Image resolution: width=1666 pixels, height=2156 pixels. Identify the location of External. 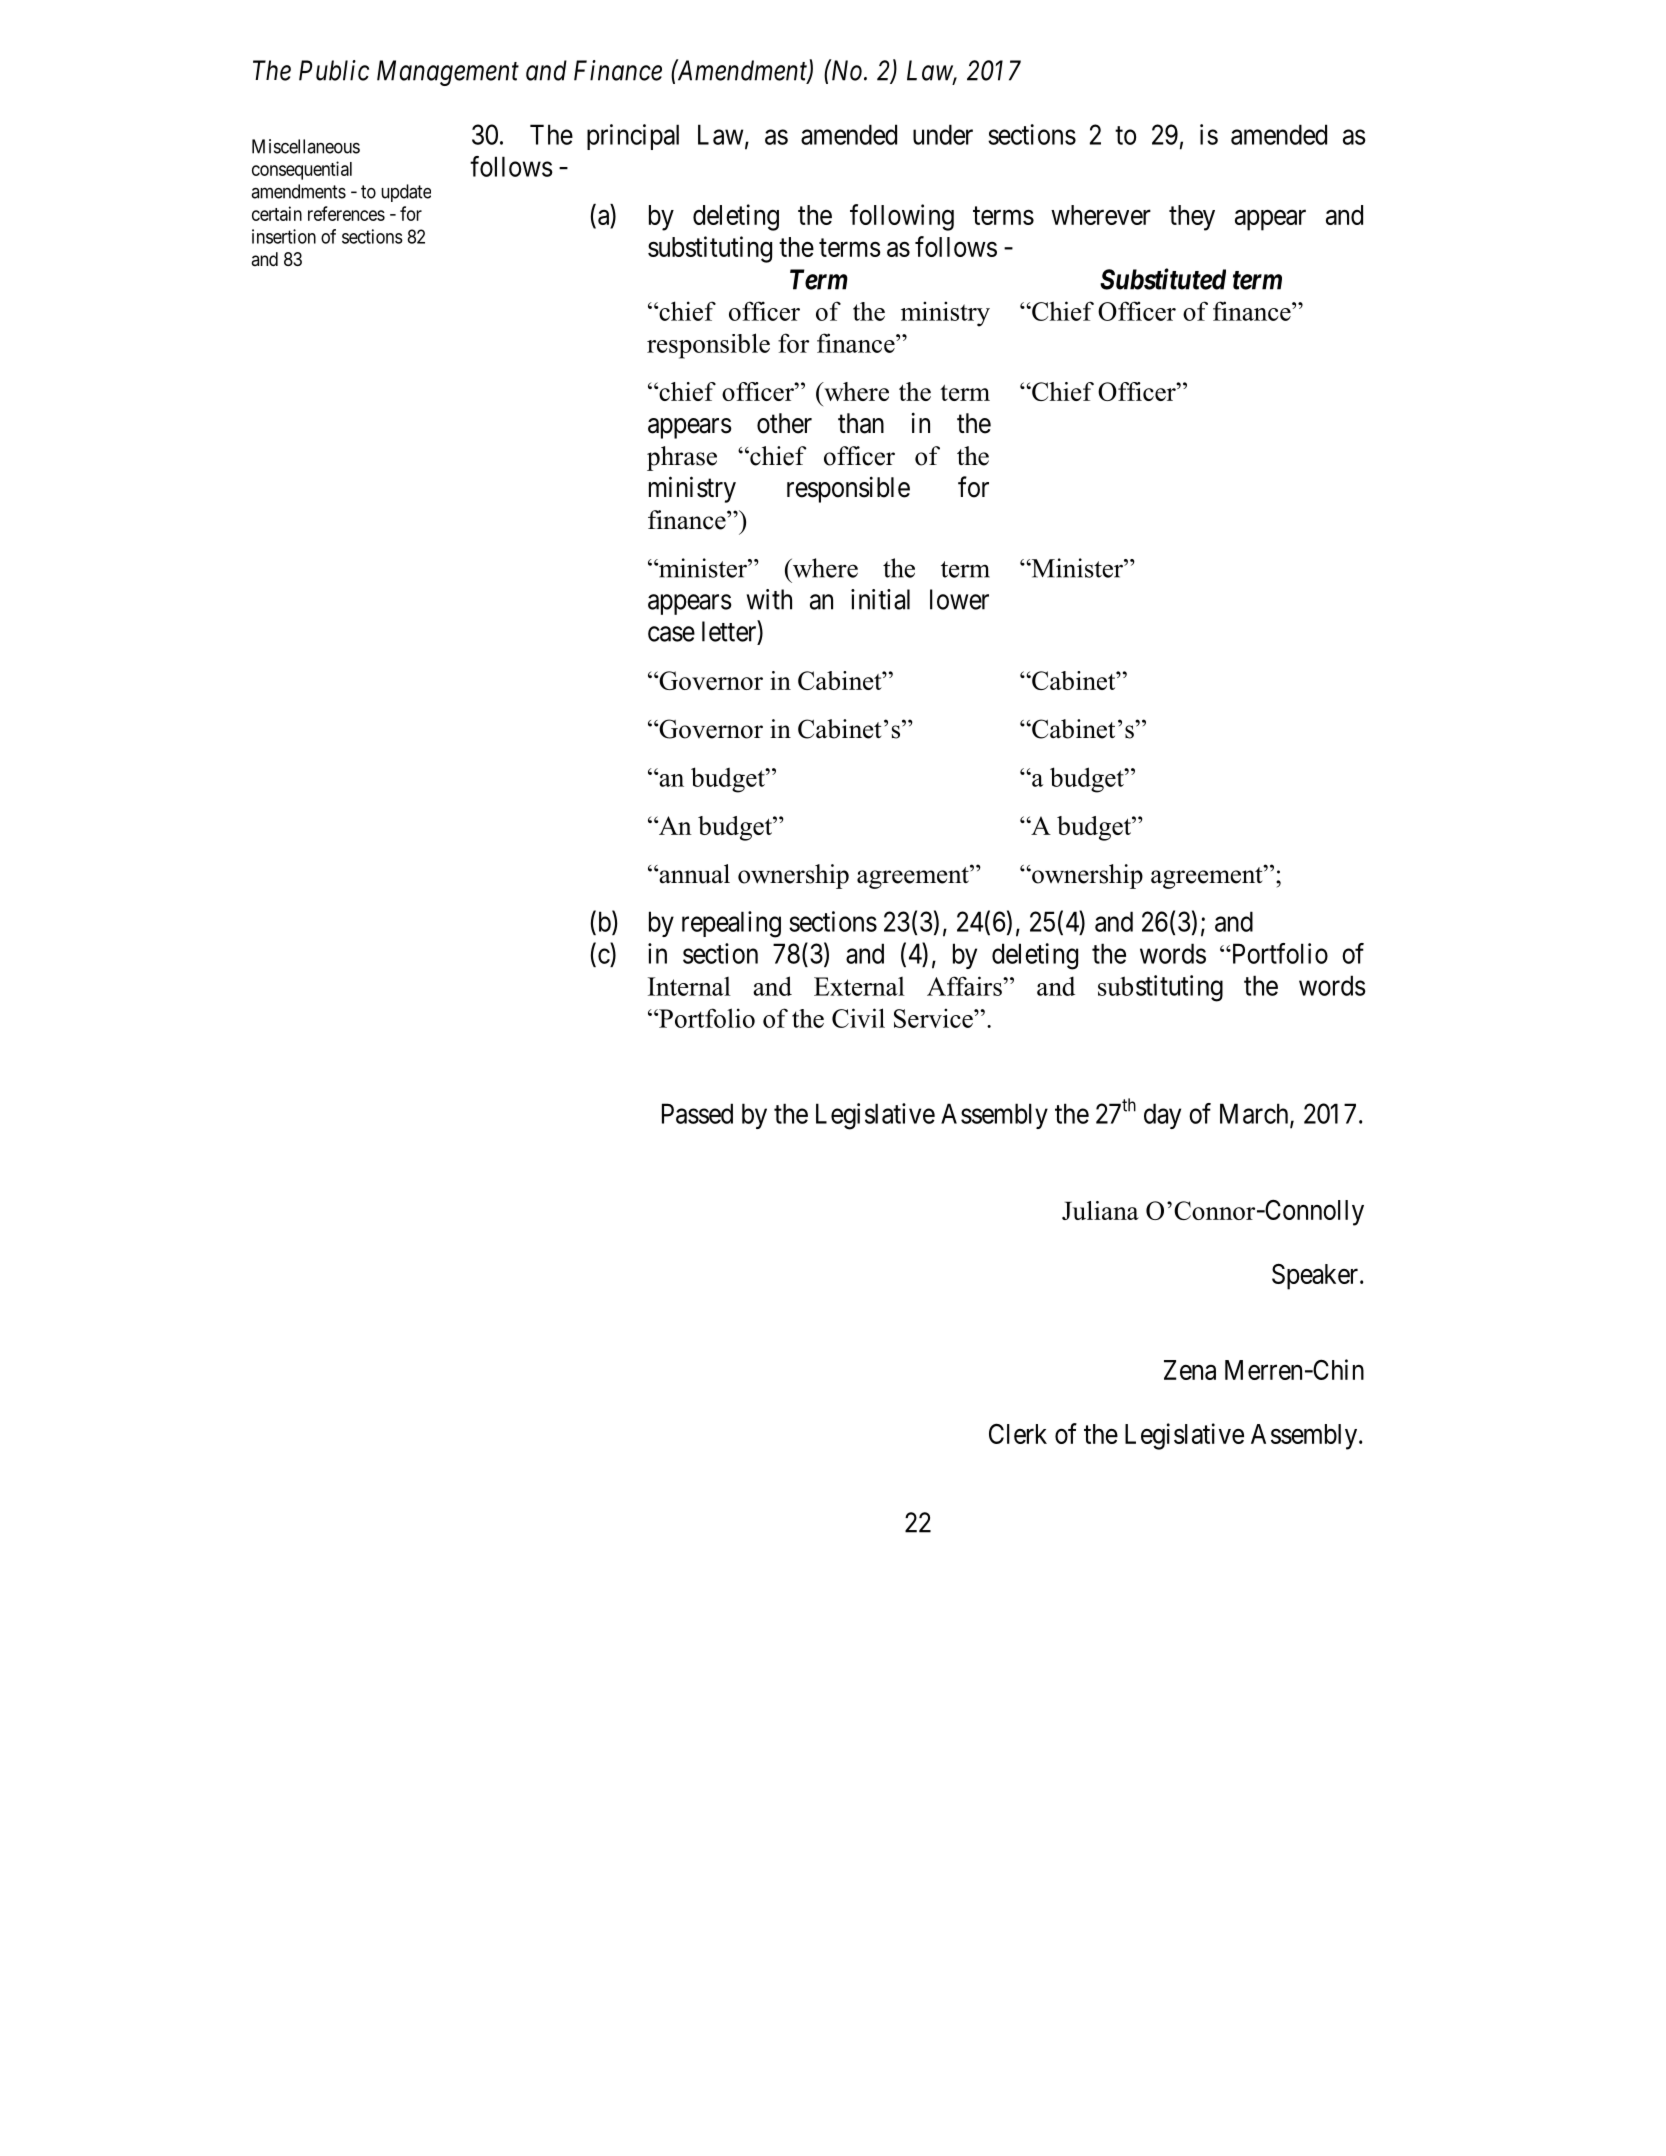
(859, 986).
